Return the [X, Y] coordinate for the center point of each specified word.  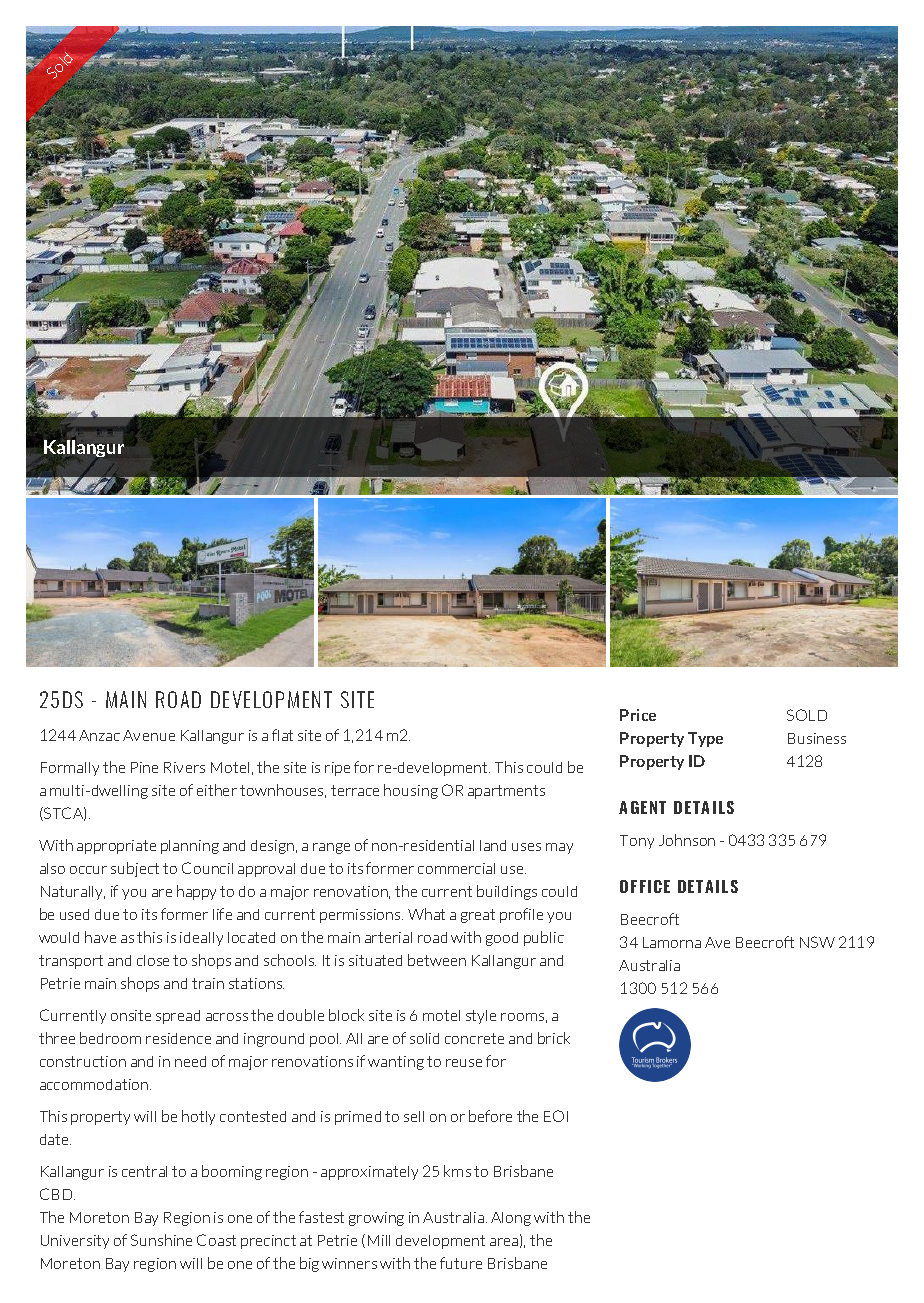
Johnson [687, 840]
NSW [817, 942]
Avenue [149, 735]
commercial [456, 868]
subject [135, 869]
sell [414, 1116]
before [490, 1116]
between [437, 960]
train [208, 983]
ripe [337, 769]
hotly [198, 1117]
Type [705, 739]
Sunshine [161, 1240]
